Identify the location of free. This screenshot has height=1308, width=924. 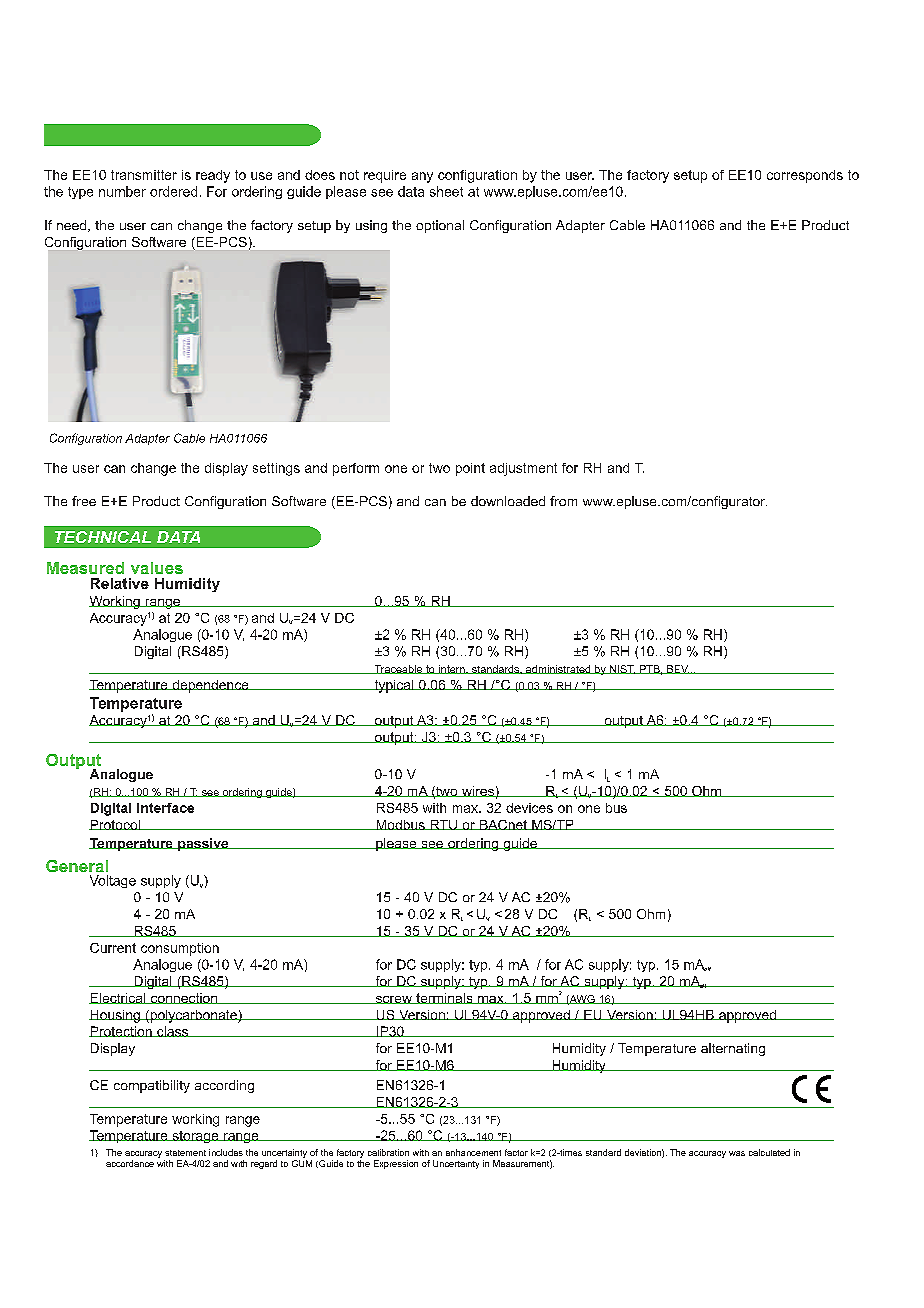
(84, 501).
